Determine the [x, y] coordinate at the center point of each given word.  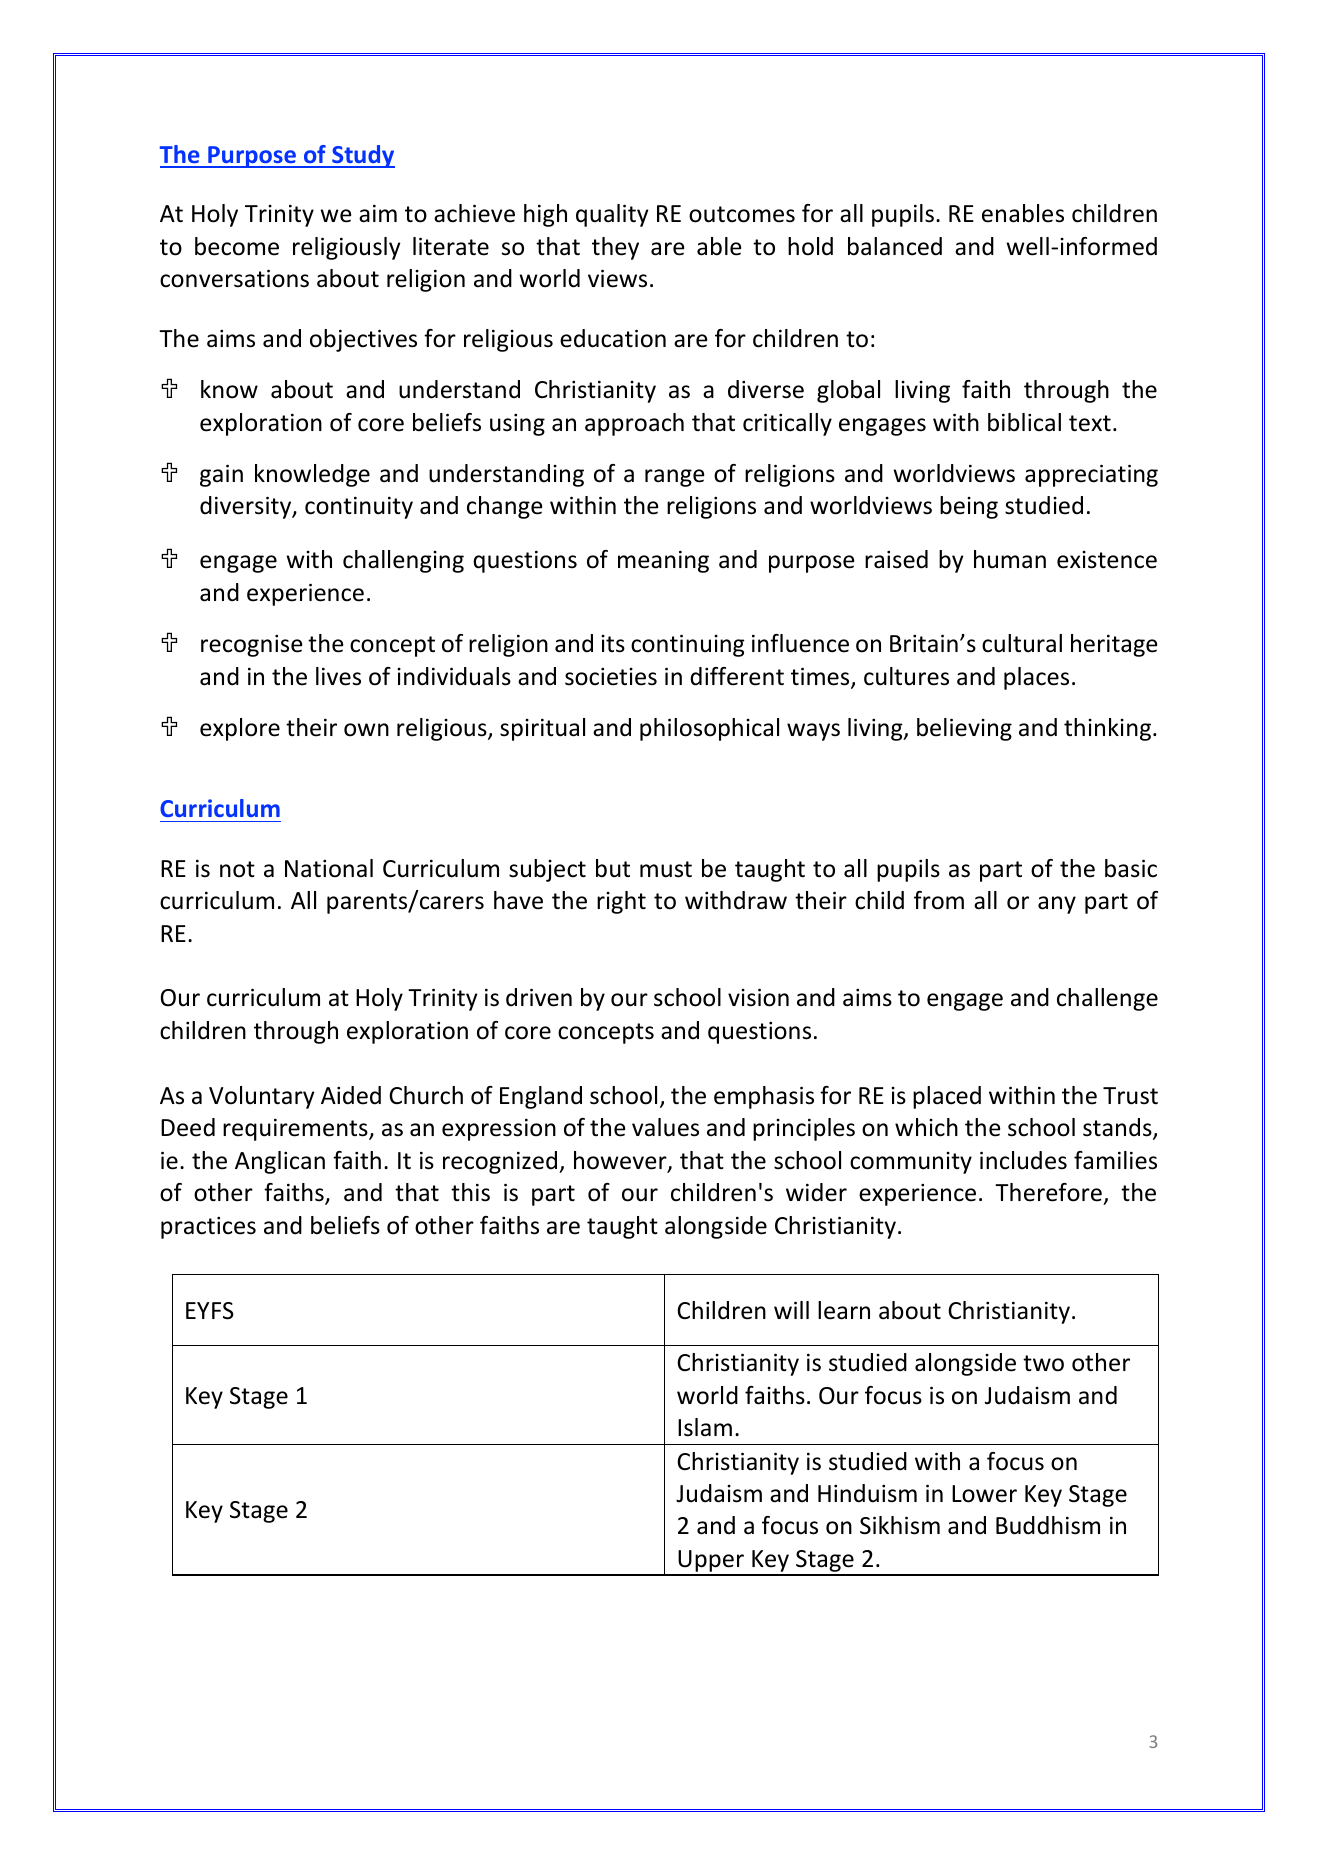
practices [208, 1228]
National [329, 868]
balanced [895, 246]
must [666, 869]
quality [612, 215]
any [1057, 905]
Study [362, 156]
